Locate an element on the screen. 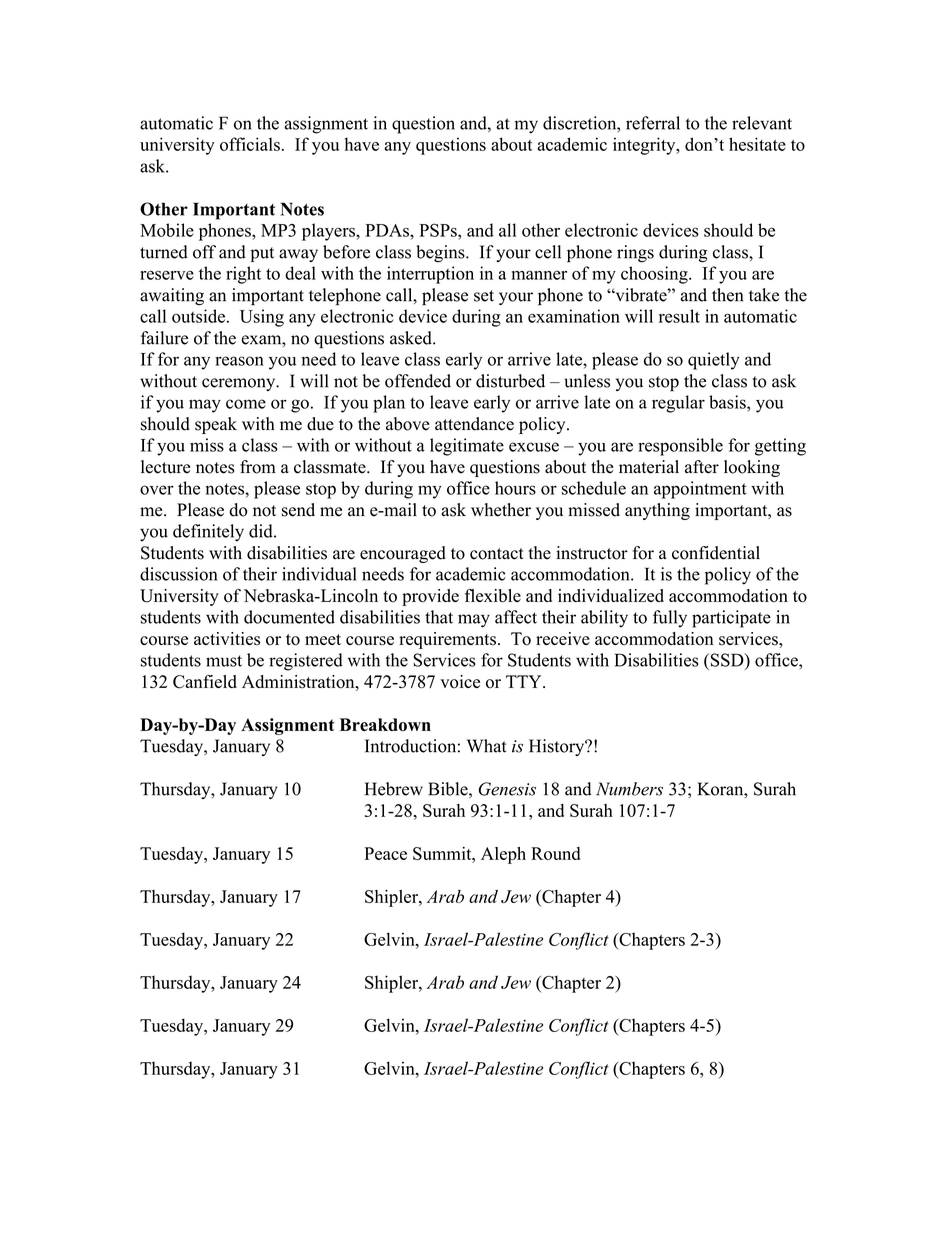 The width and height of the screenshot is (952, 1233). appointment is located at coordinates (700, 490).
